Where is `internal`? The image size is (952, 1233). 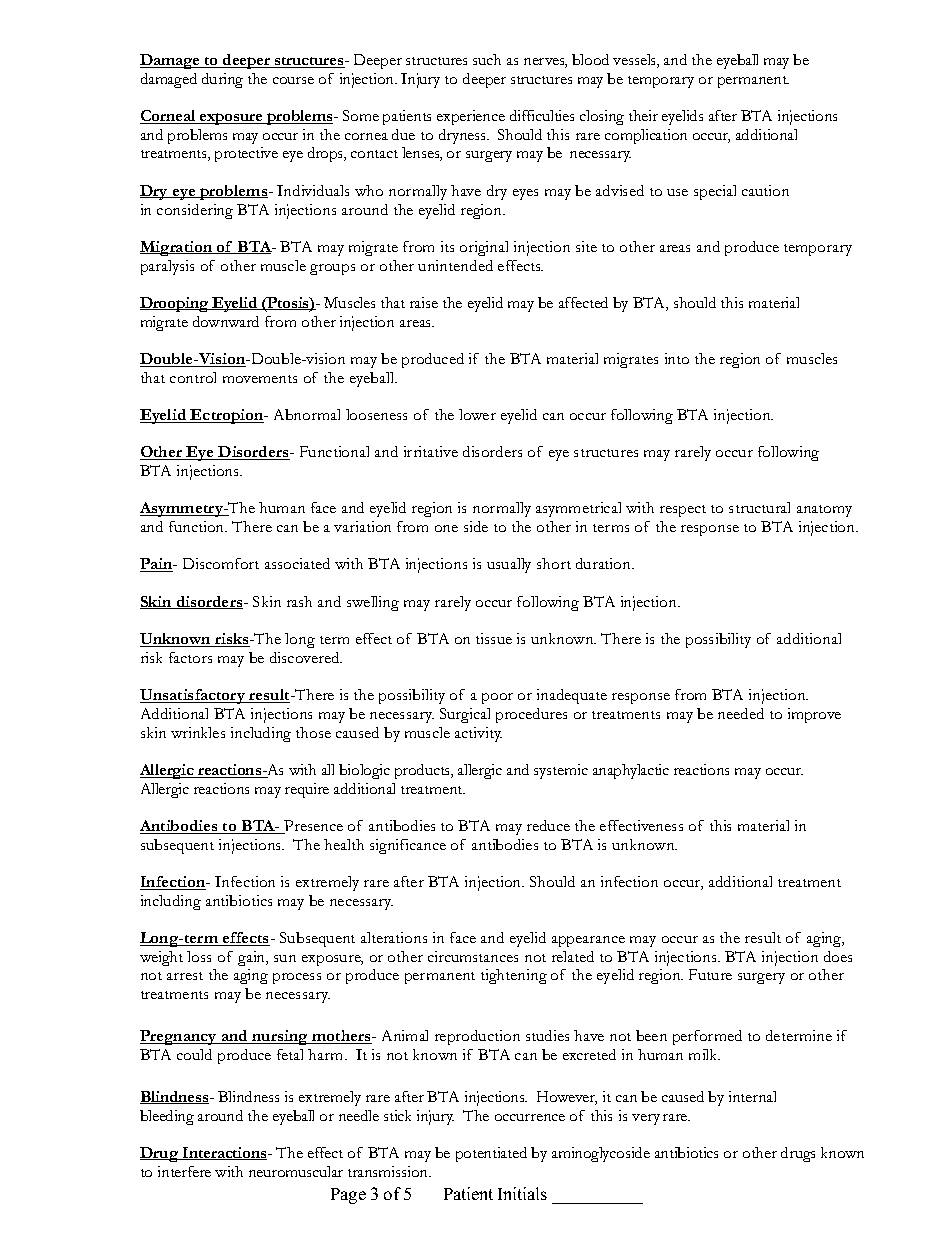 internal is located at coordinates (752, 1096).
